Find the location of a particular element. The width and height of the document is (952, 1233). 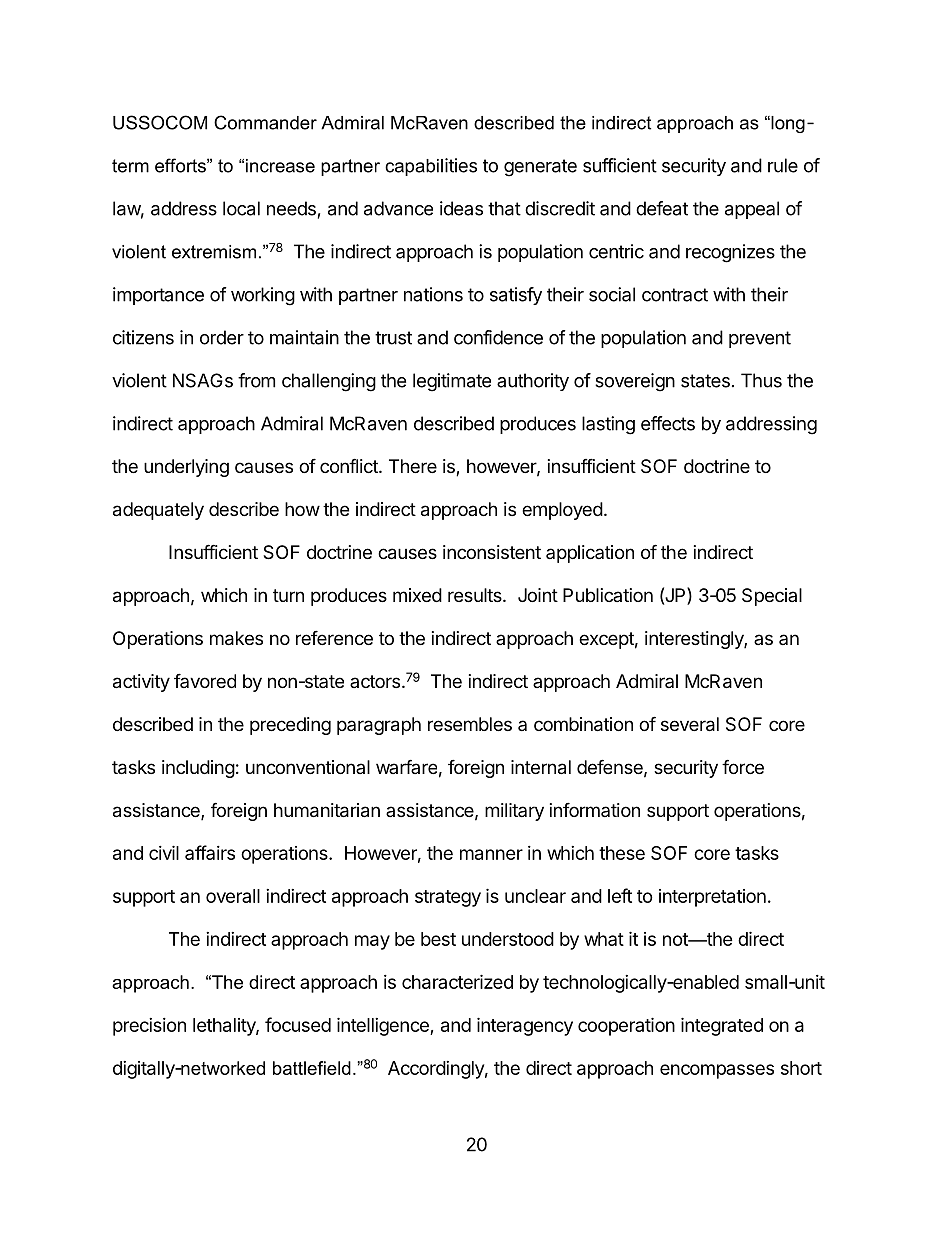

precision is located at coordinates (149, 1027).
